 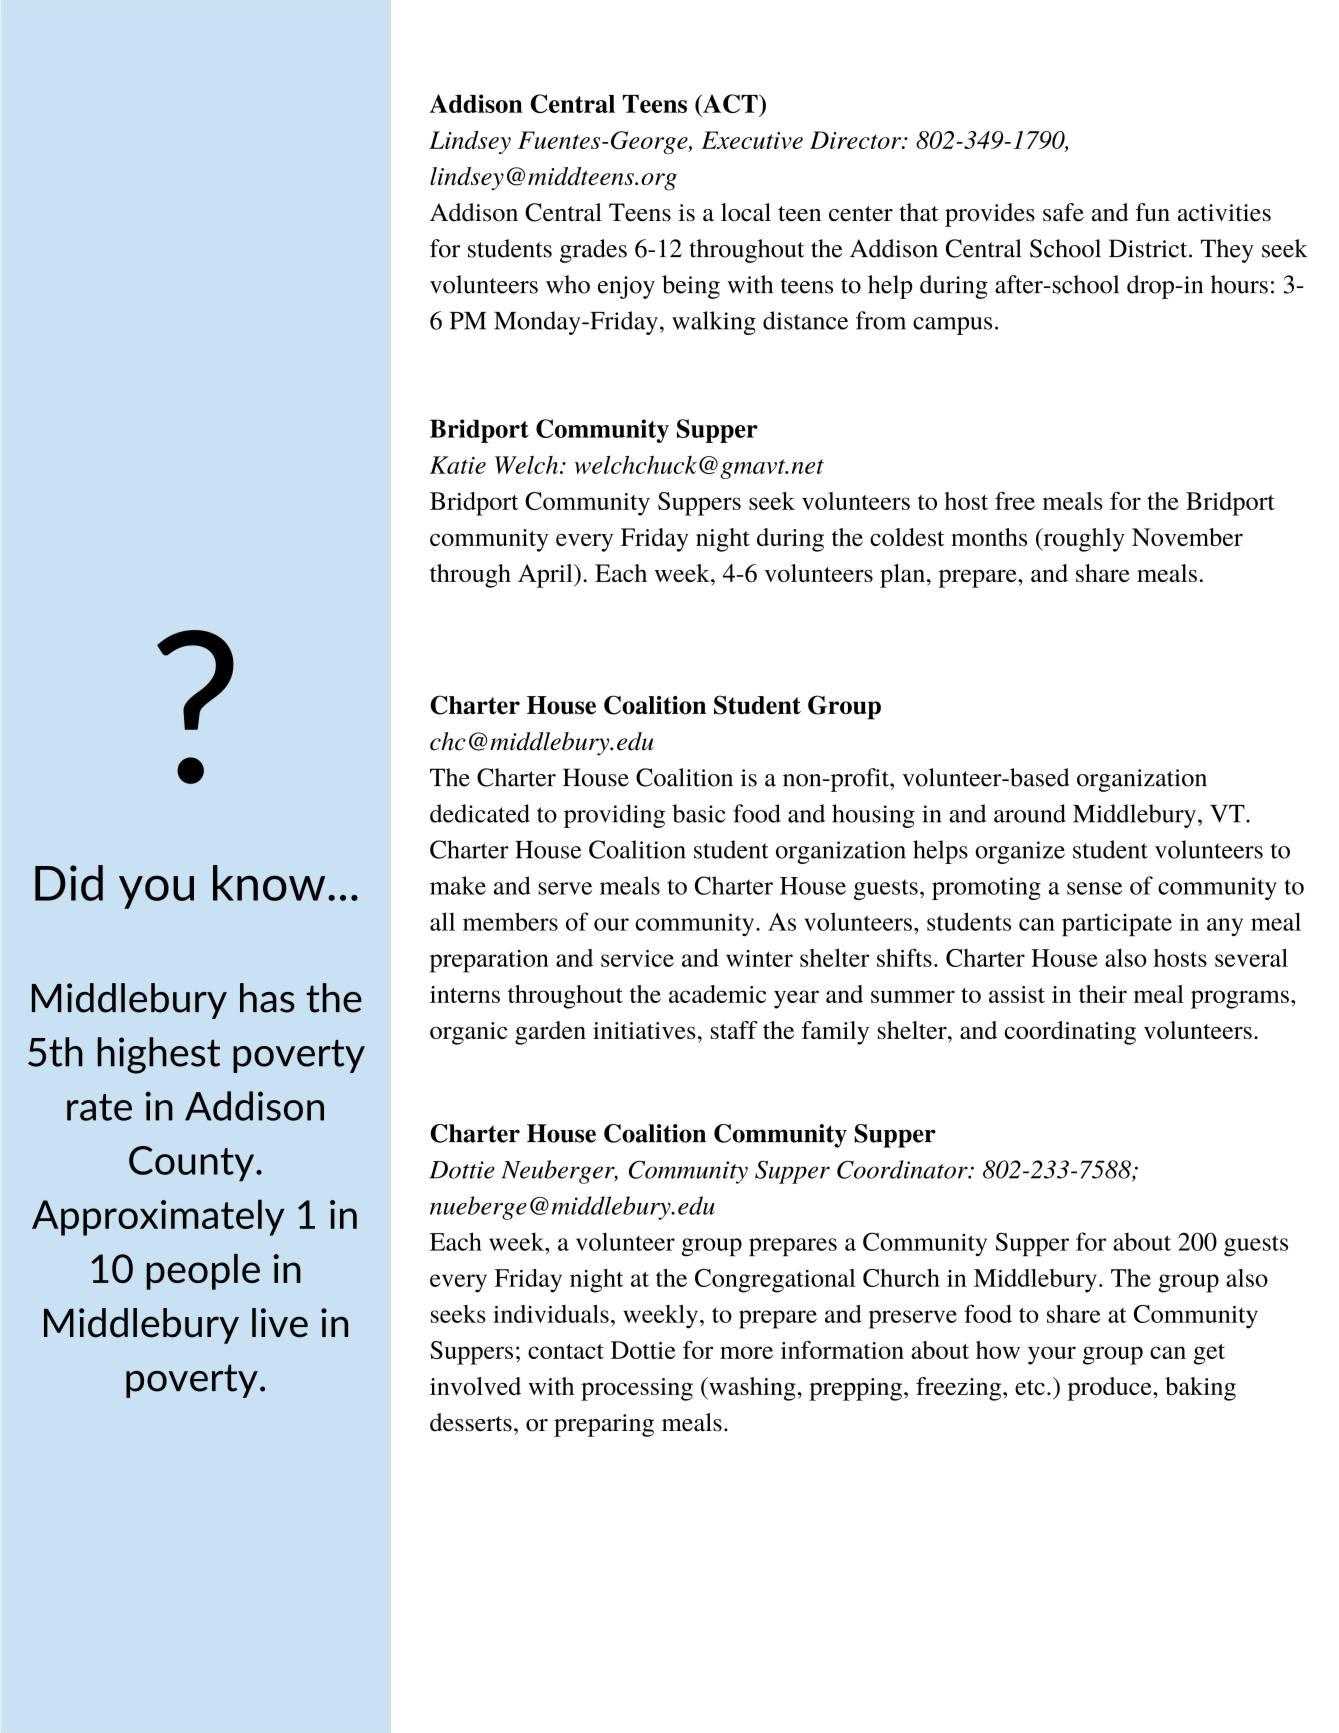 I want to click on roughly, so click(x=1083, y=540).
